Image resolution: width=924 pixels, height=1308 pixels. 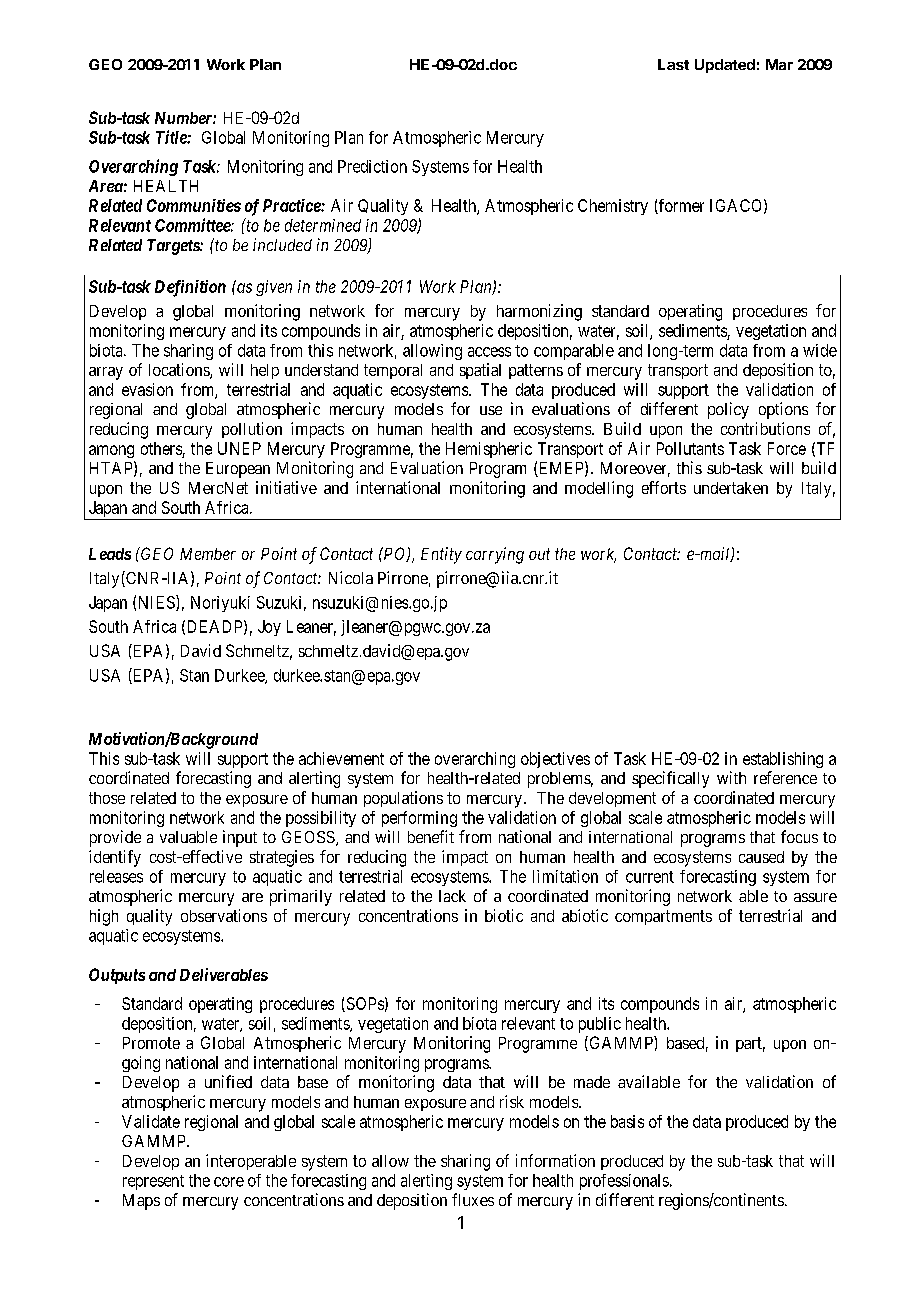 What do you see at coordinates (172, 137) in the document?
I see `Title` at bounding box center [172, 137].
